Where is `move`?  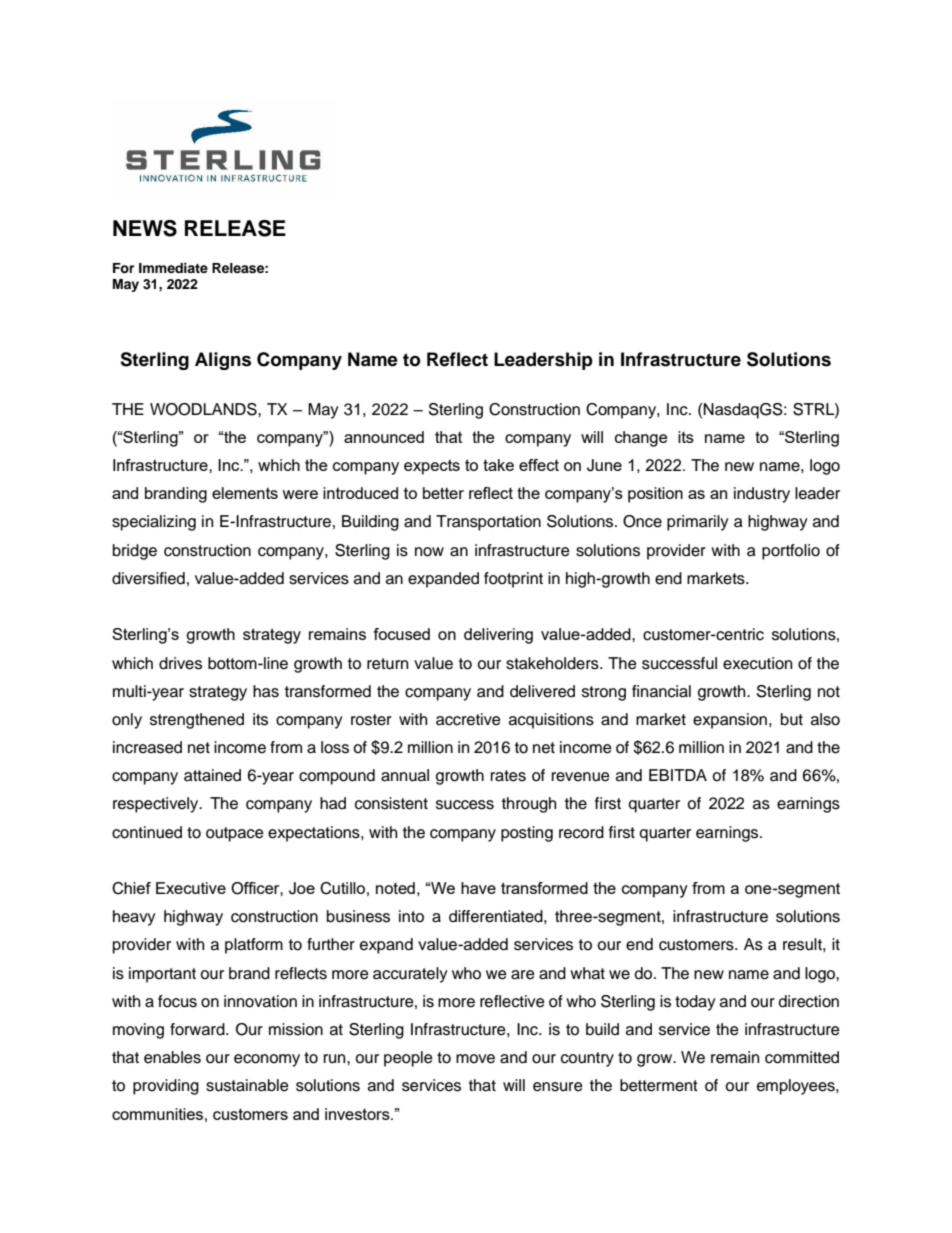 move is located at coordinates (475, 1059).
